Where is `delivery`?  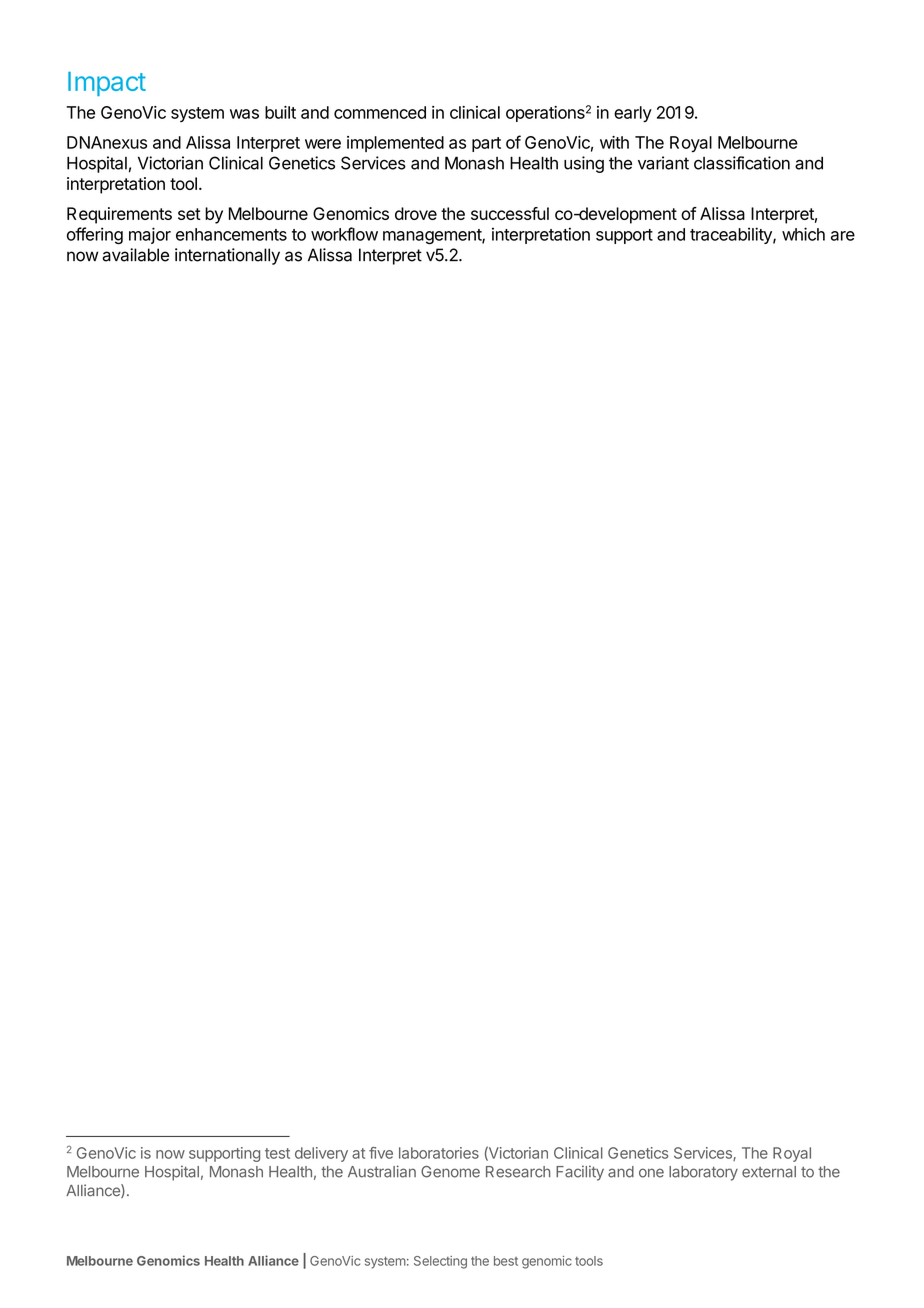 delivery is located at coordinates (321, 1154).
